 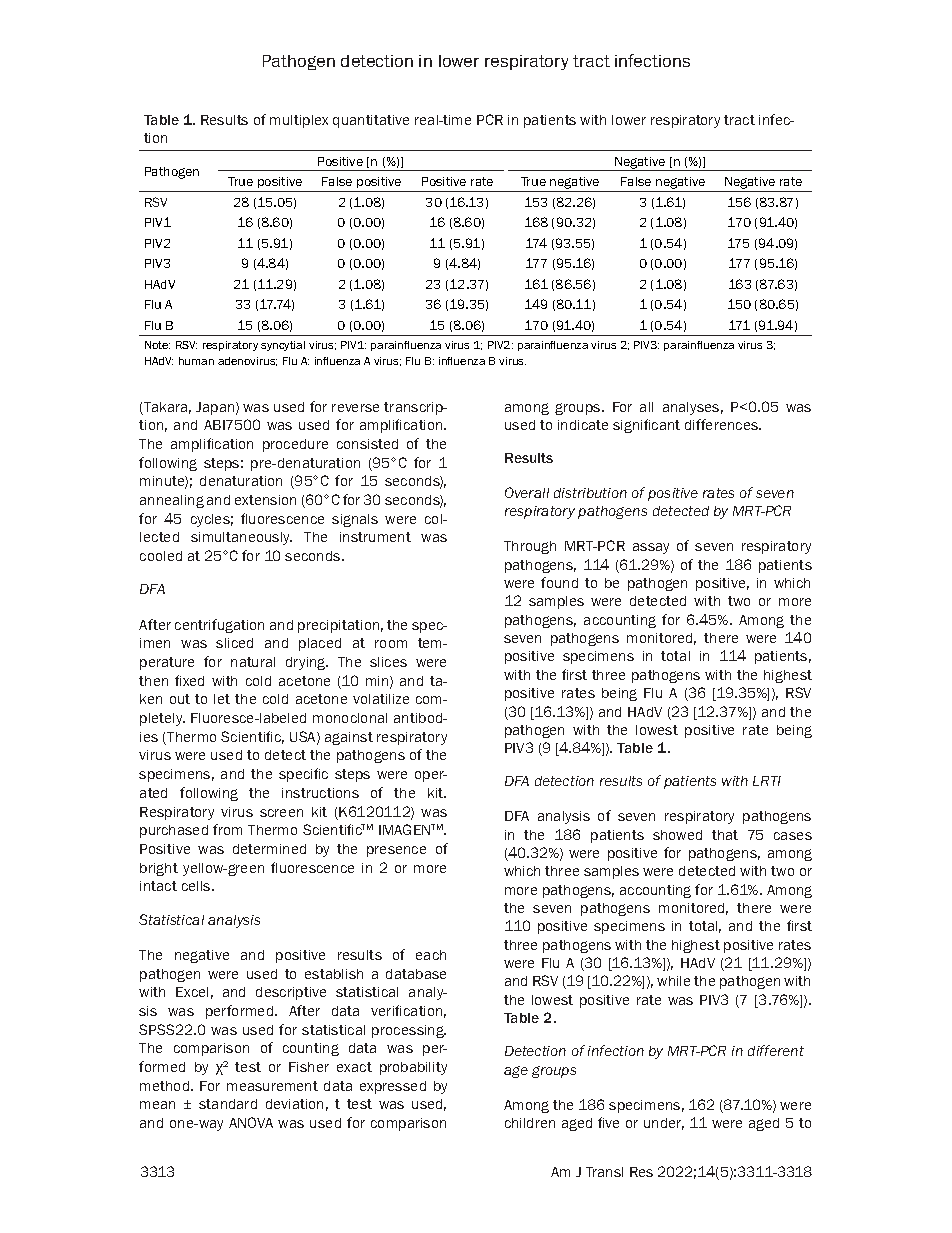 What do you see at coordinates (299, 121) in the screenshot?
I see `multiplex` at bounding box center [299, 121].
